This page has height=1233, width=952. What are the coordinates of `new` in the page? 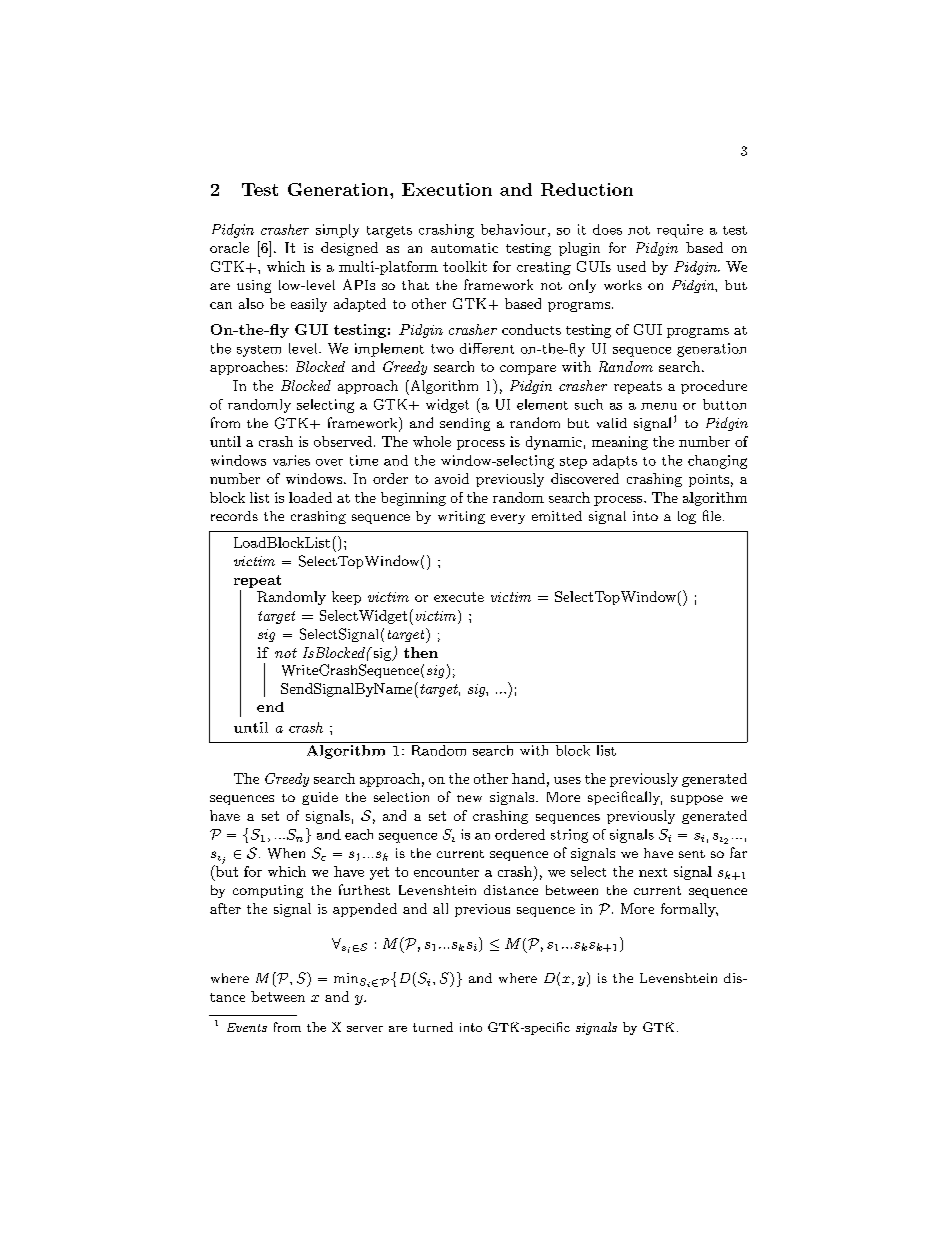 It's located at (469, 798).
